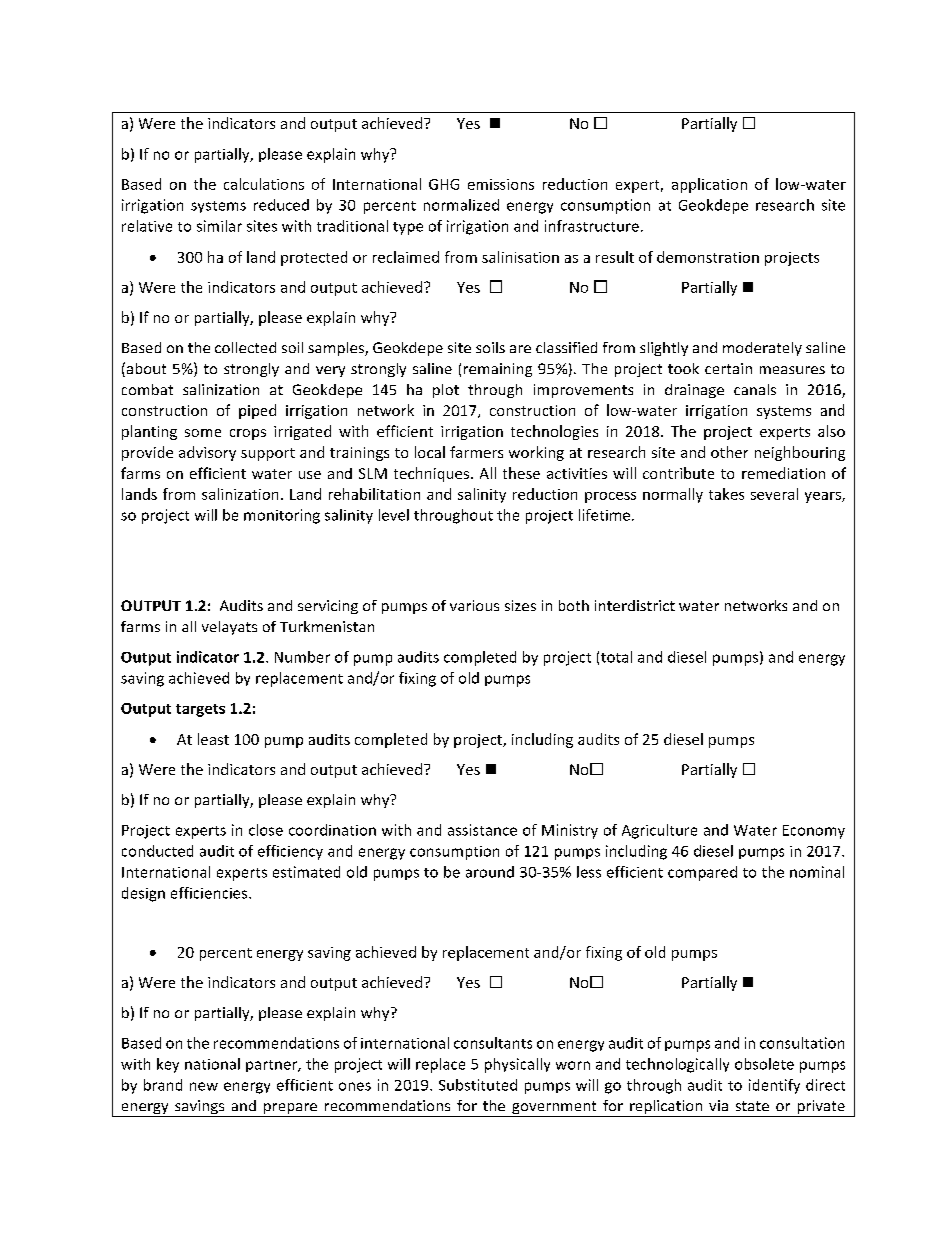 The image size is (952, 1233). Describe the element at coordinates (302, 657) in the page. I see `Number` at that location.
